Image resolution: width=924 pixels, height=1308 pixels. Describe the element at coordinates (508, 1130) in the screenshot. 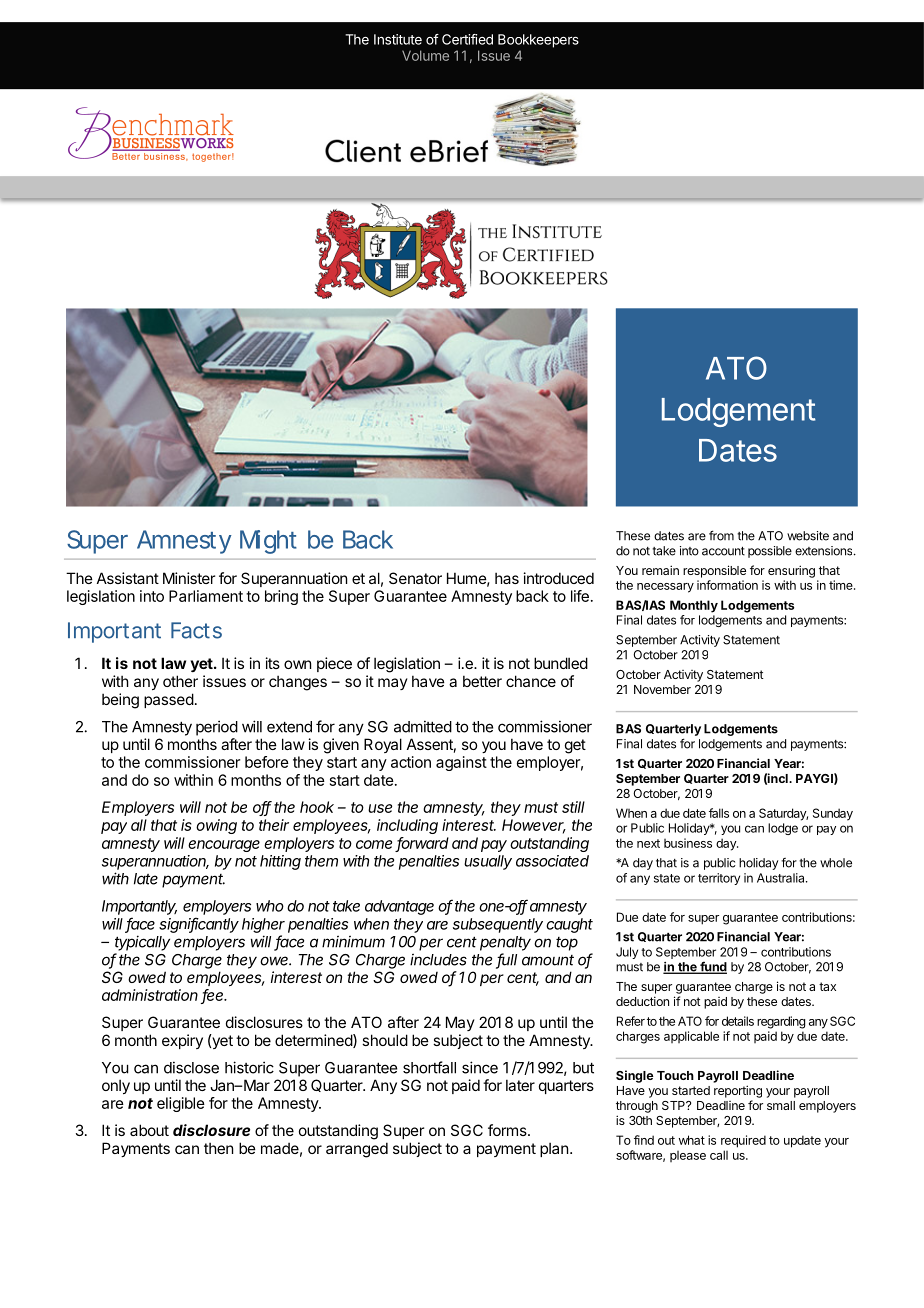

I see `forms` at that location.
